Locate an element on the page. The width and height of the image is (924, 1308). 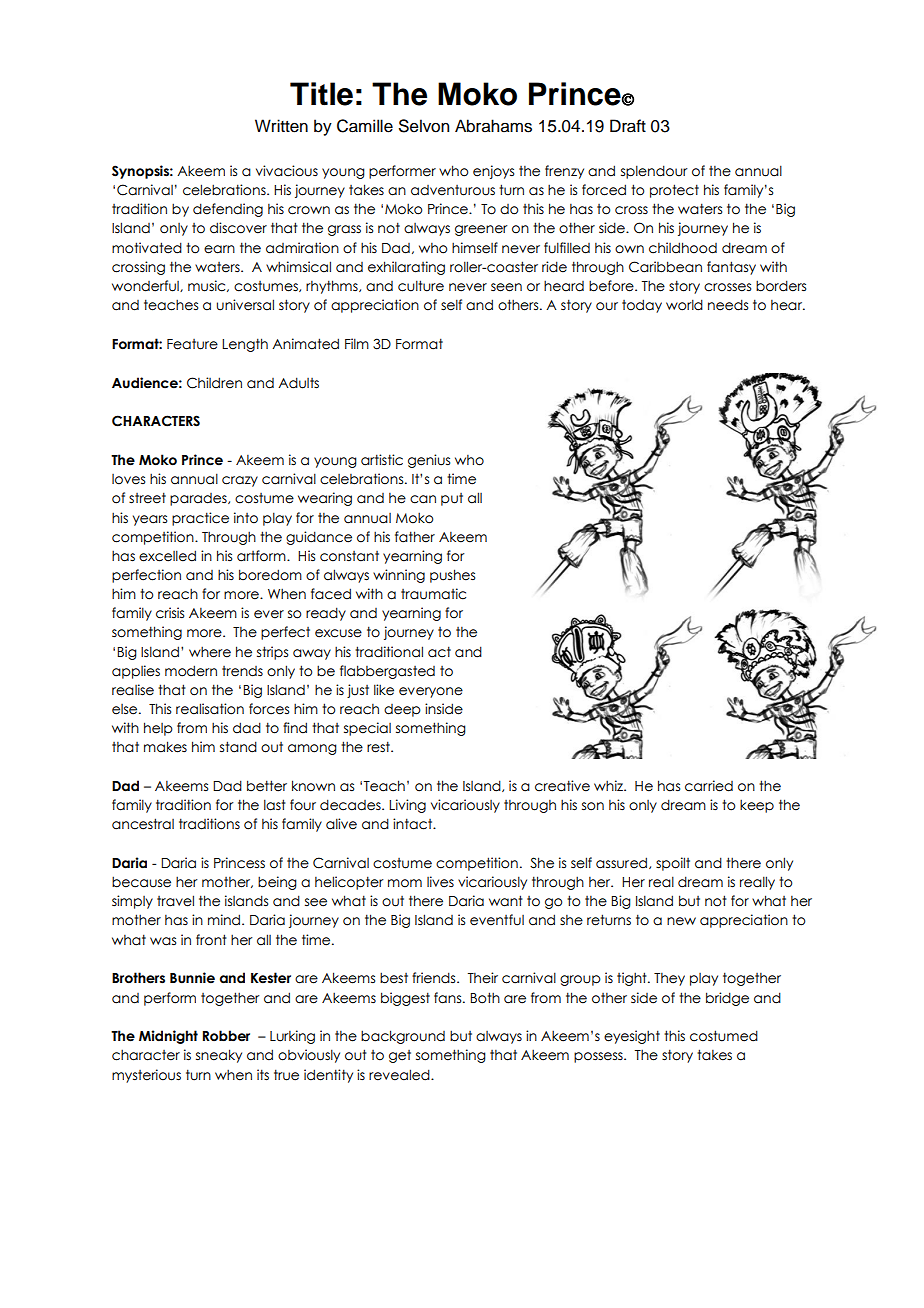
sneaky is located at coordinates (219, 1056).
